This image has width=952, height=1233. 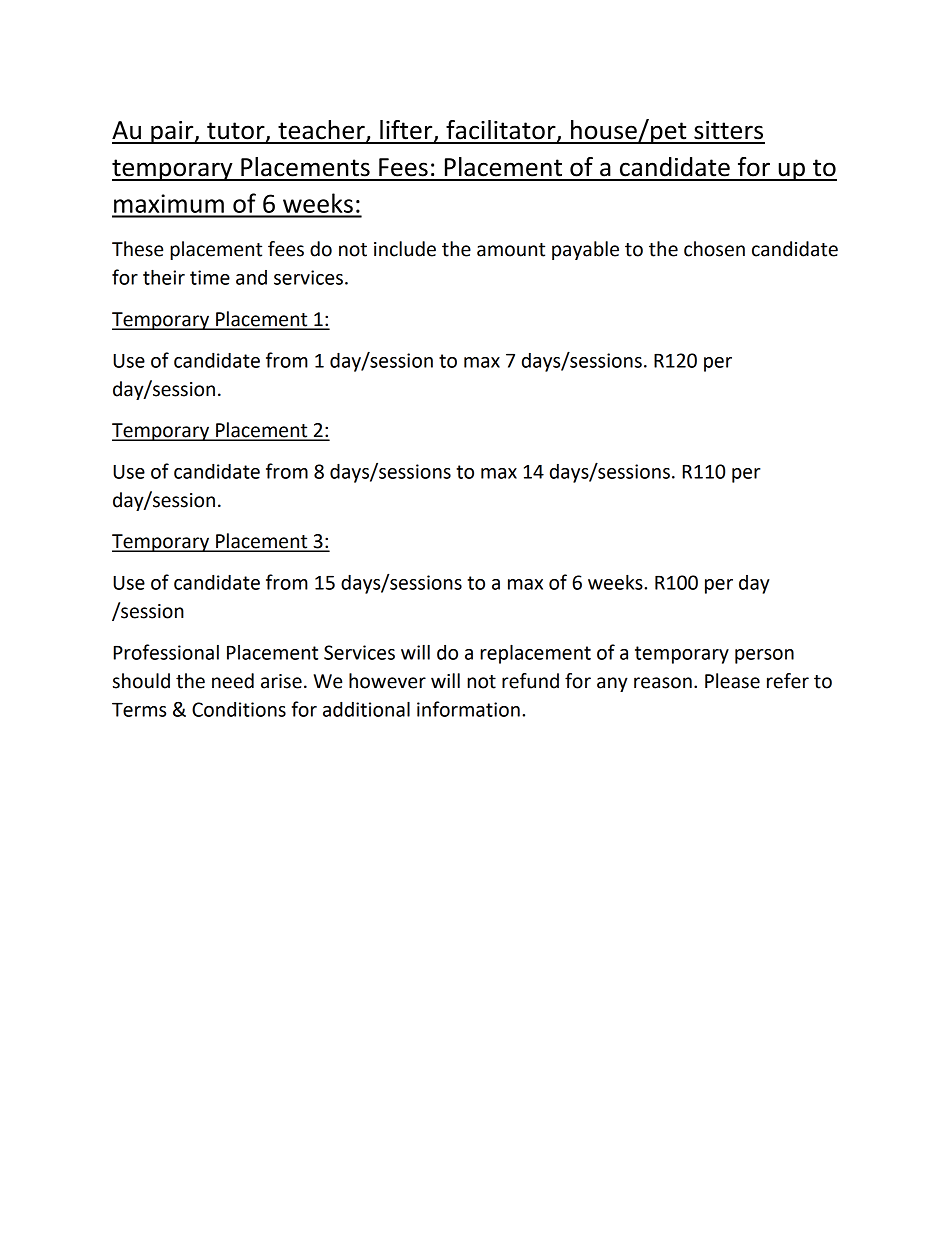 What do you see at coordinates (468, 709) in the image?
I see `information` at bounding box center [468, 709].
